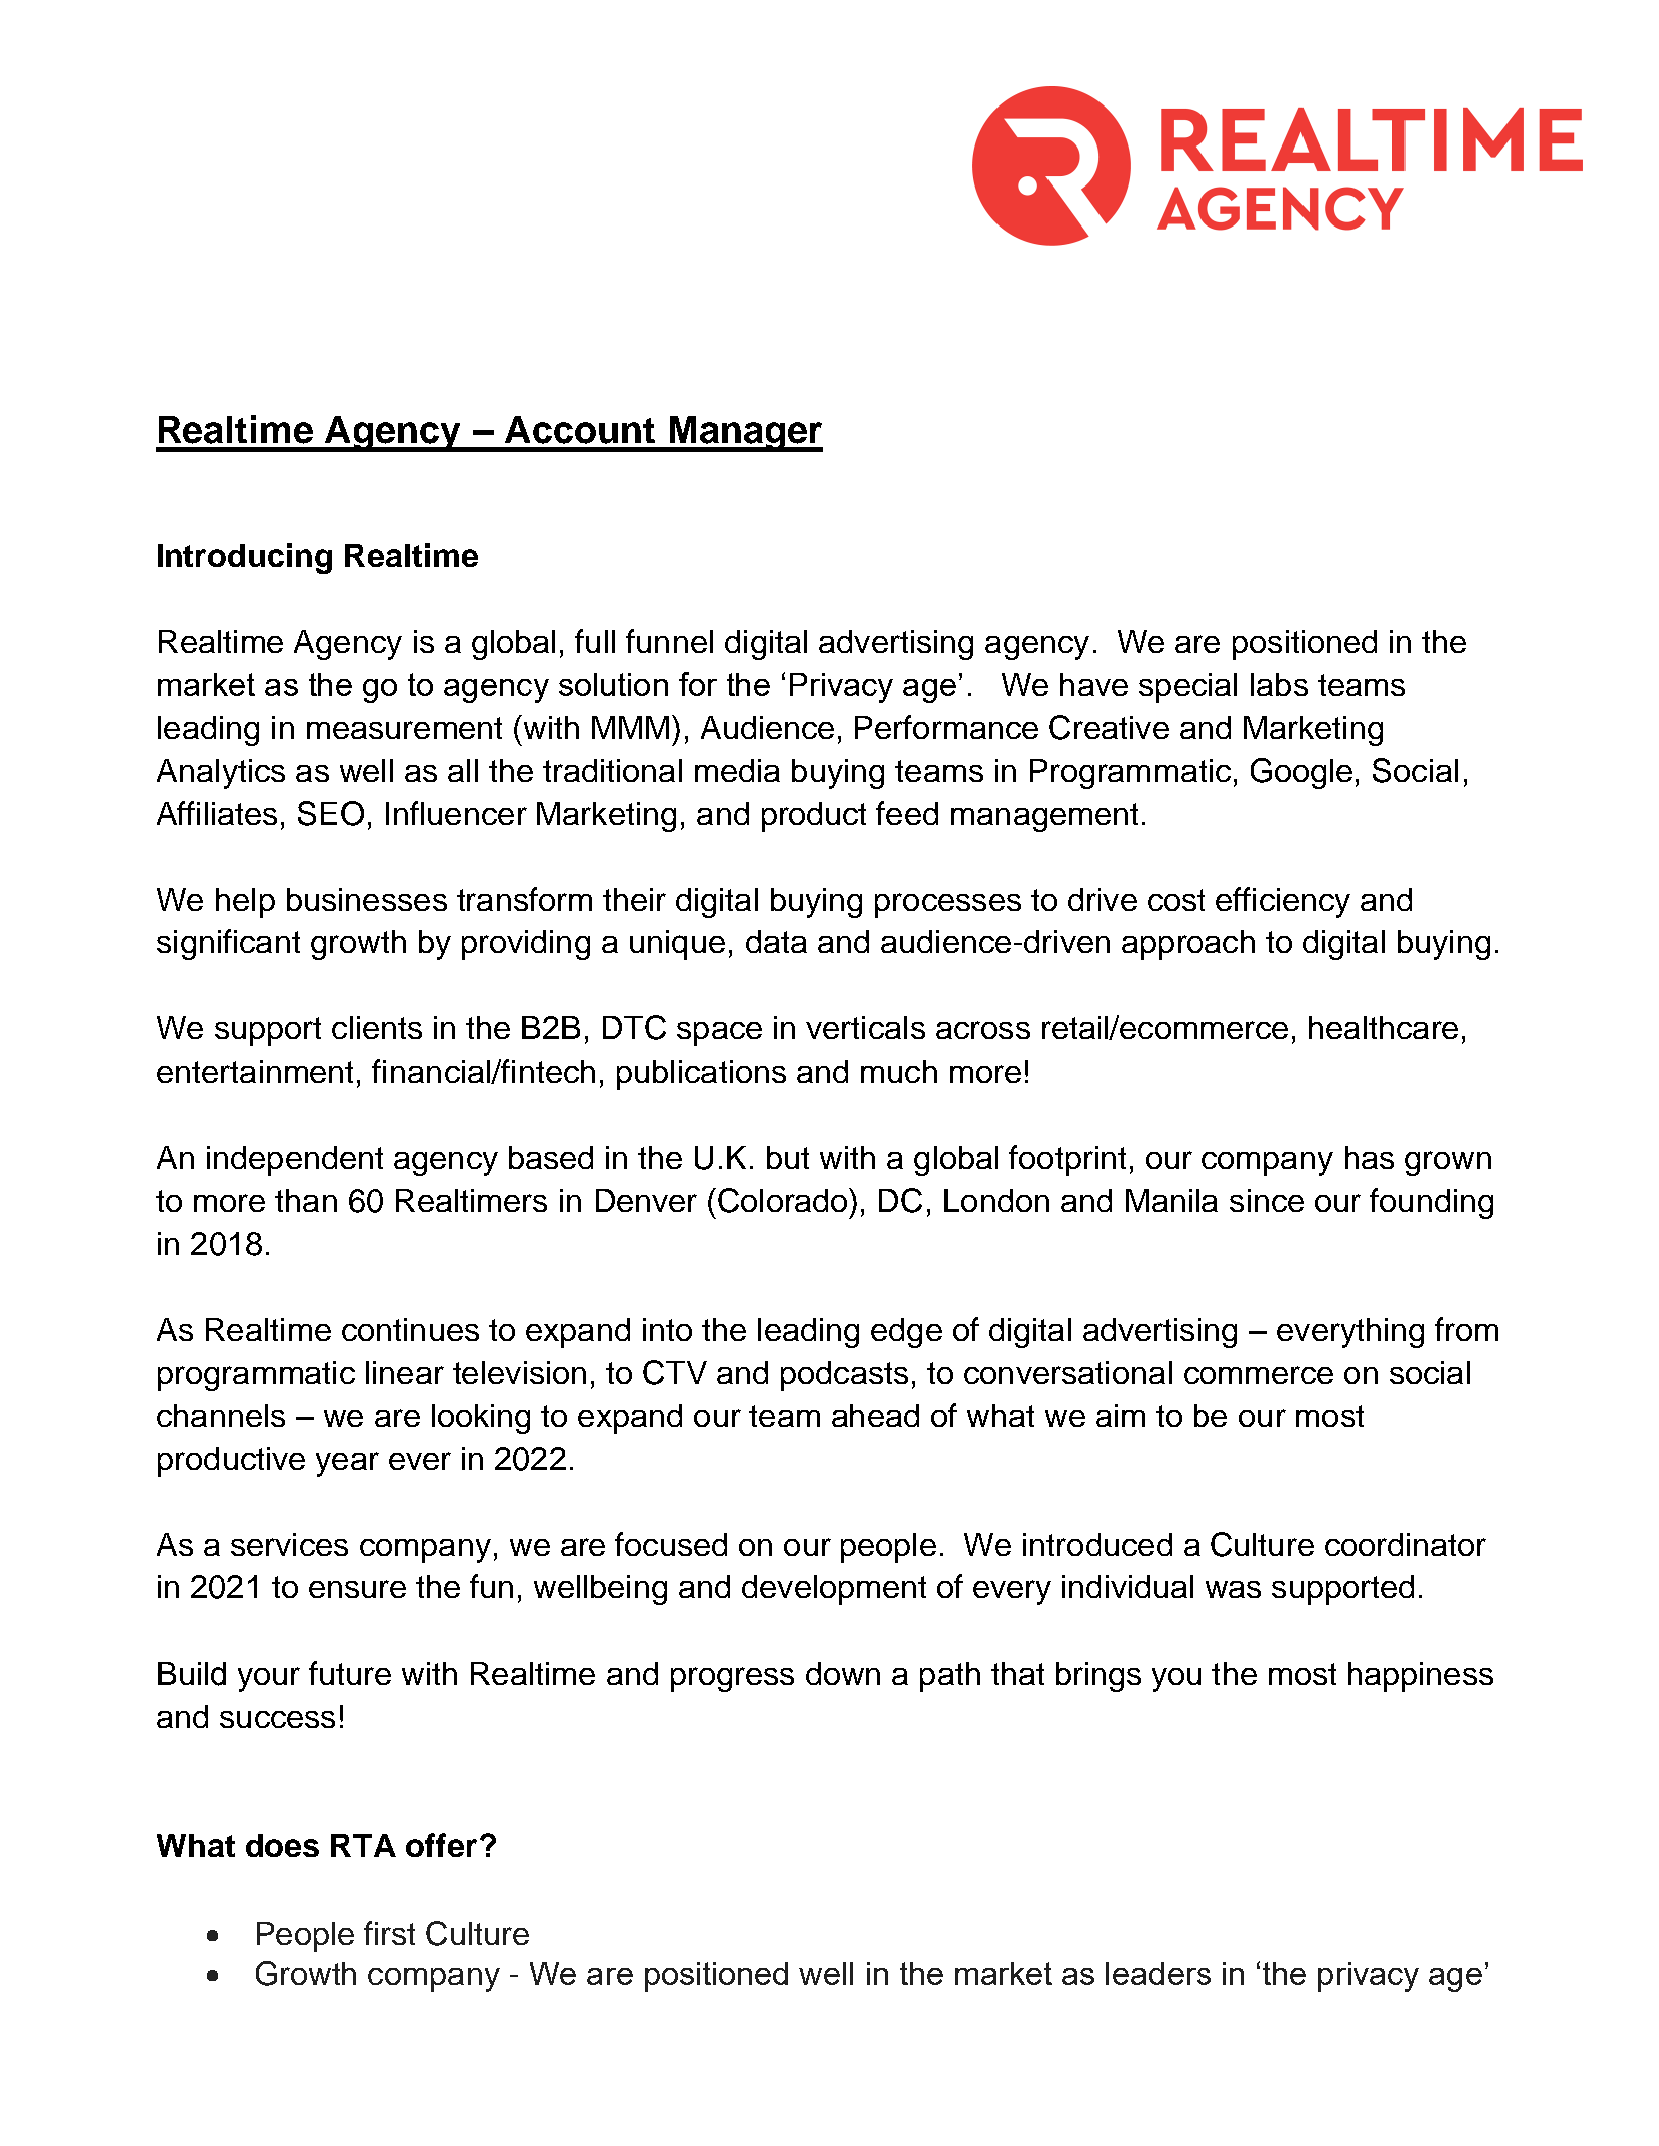 The image size is (1659, 2146). I want to click on labs, so click(1279, 684).
